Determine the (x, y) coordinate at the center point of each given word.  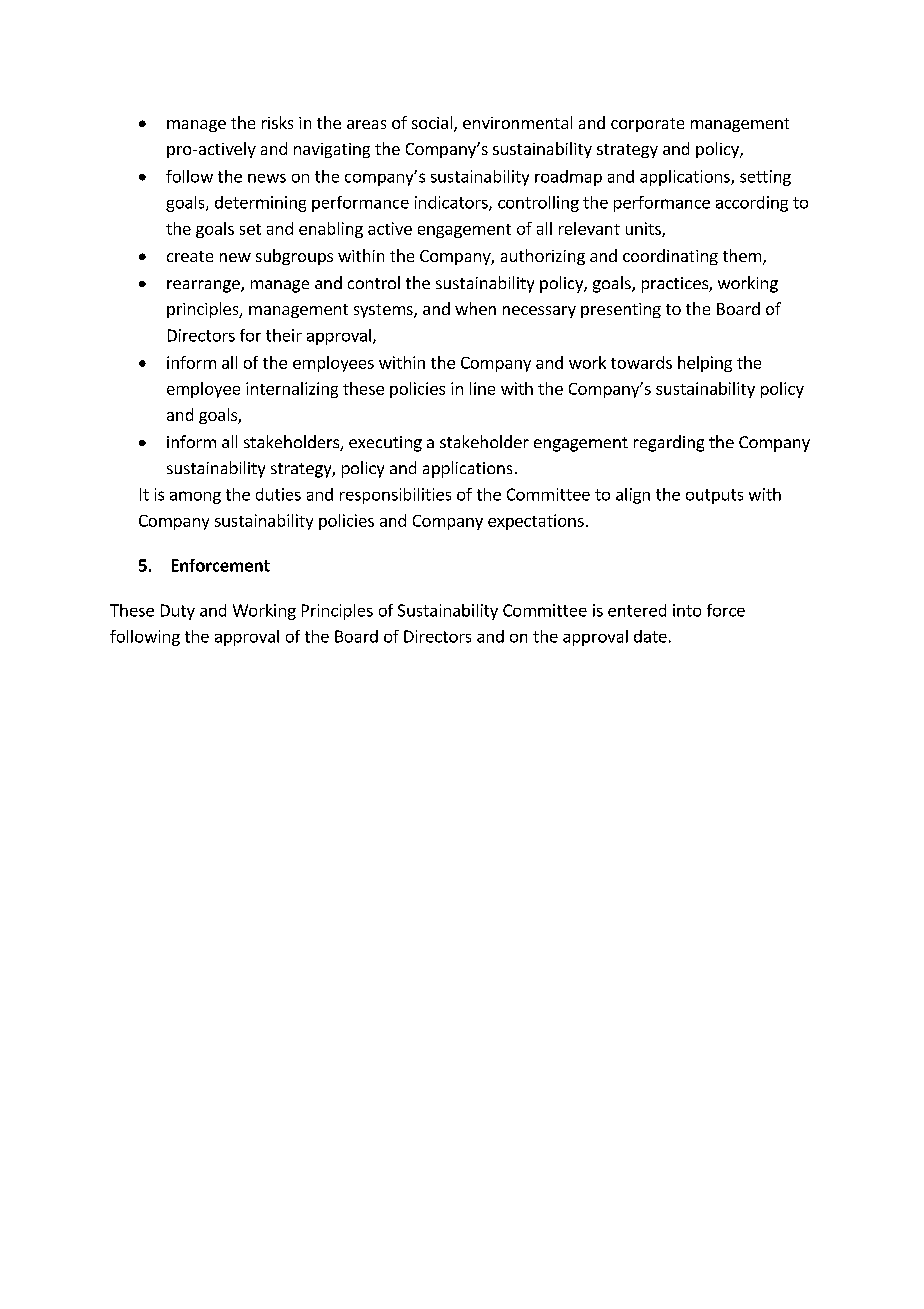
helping (705, 364)
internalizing (292, 390)
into (687, 610)
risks (277, 122)
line (482, 388)
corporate (647, 125)
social (433, 124)
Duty (178, 612)
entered (637, 610)
